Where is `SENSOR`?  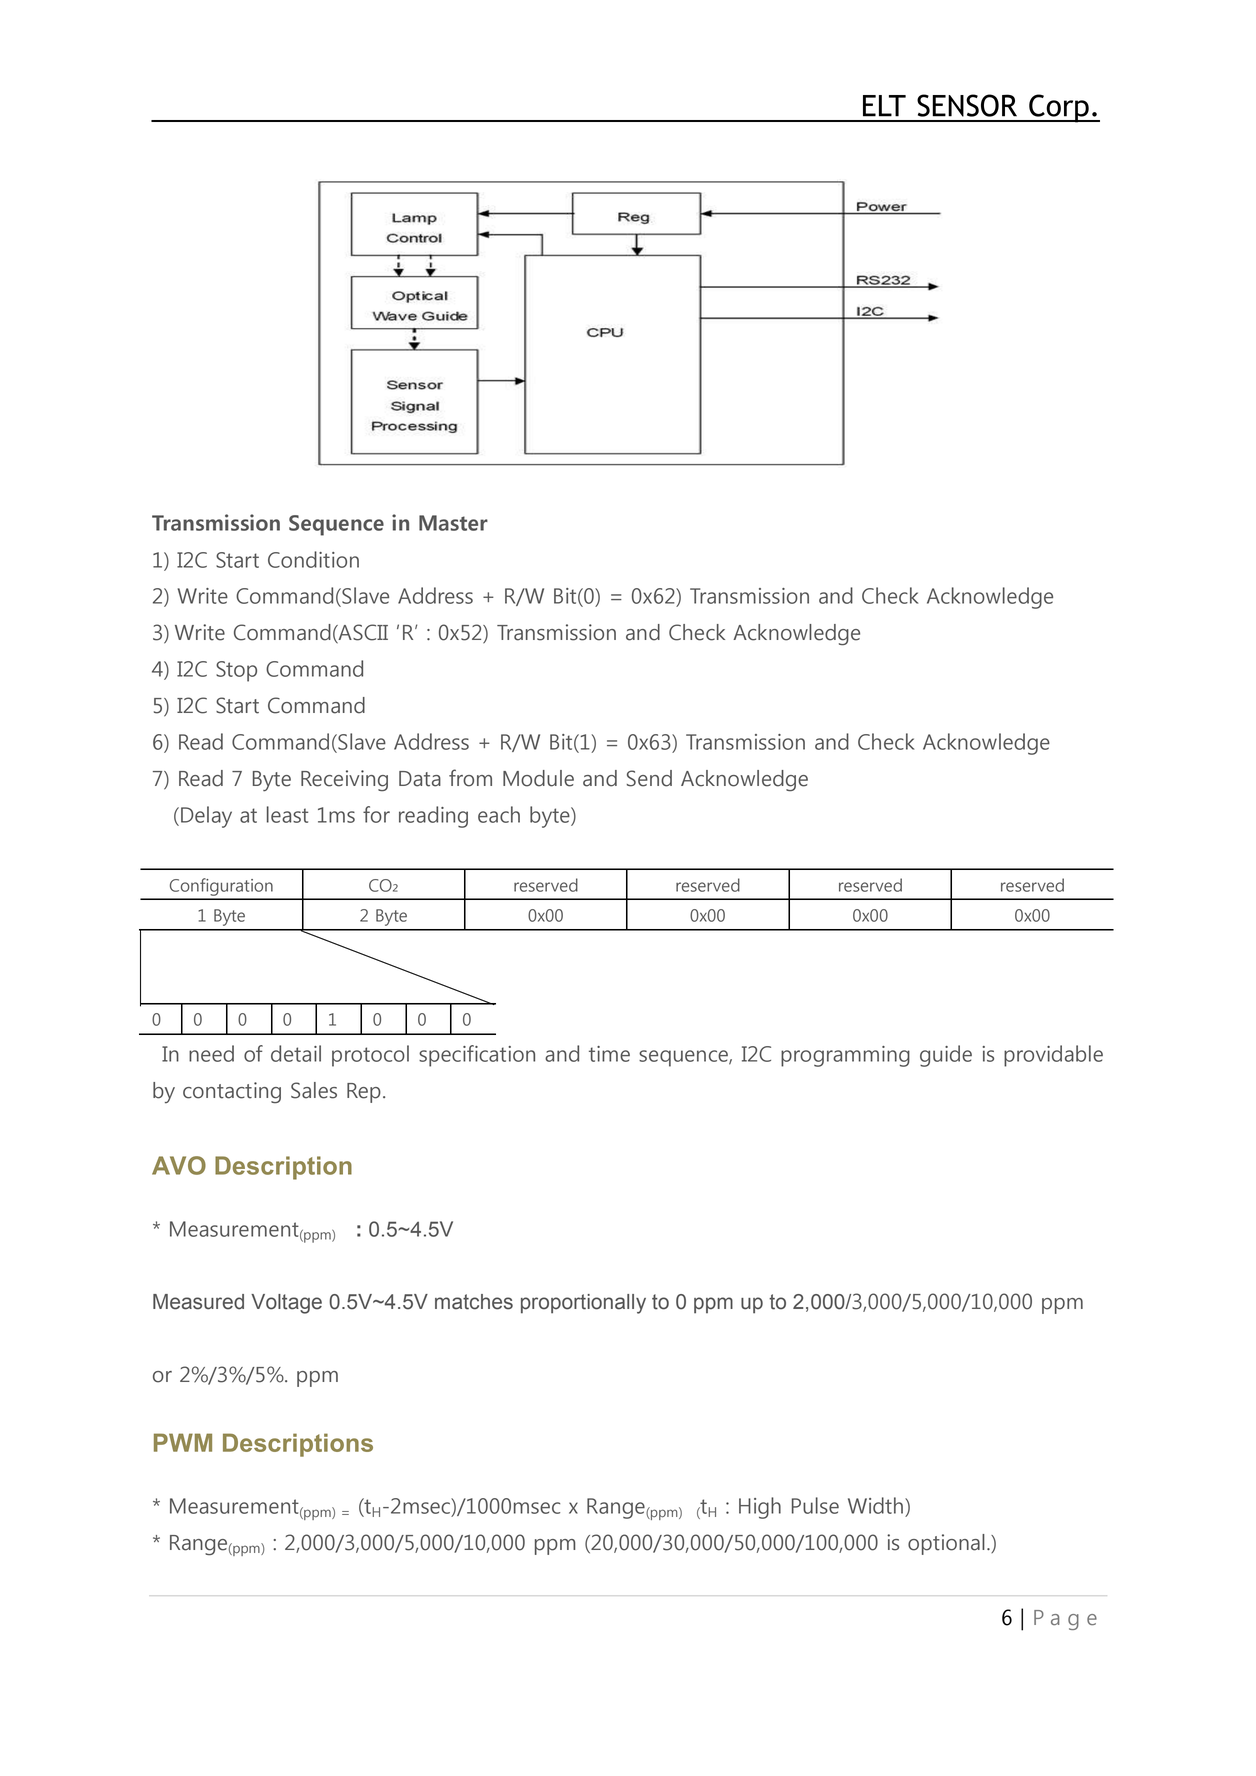
SENSOR is located at coordinates (967, 105).
